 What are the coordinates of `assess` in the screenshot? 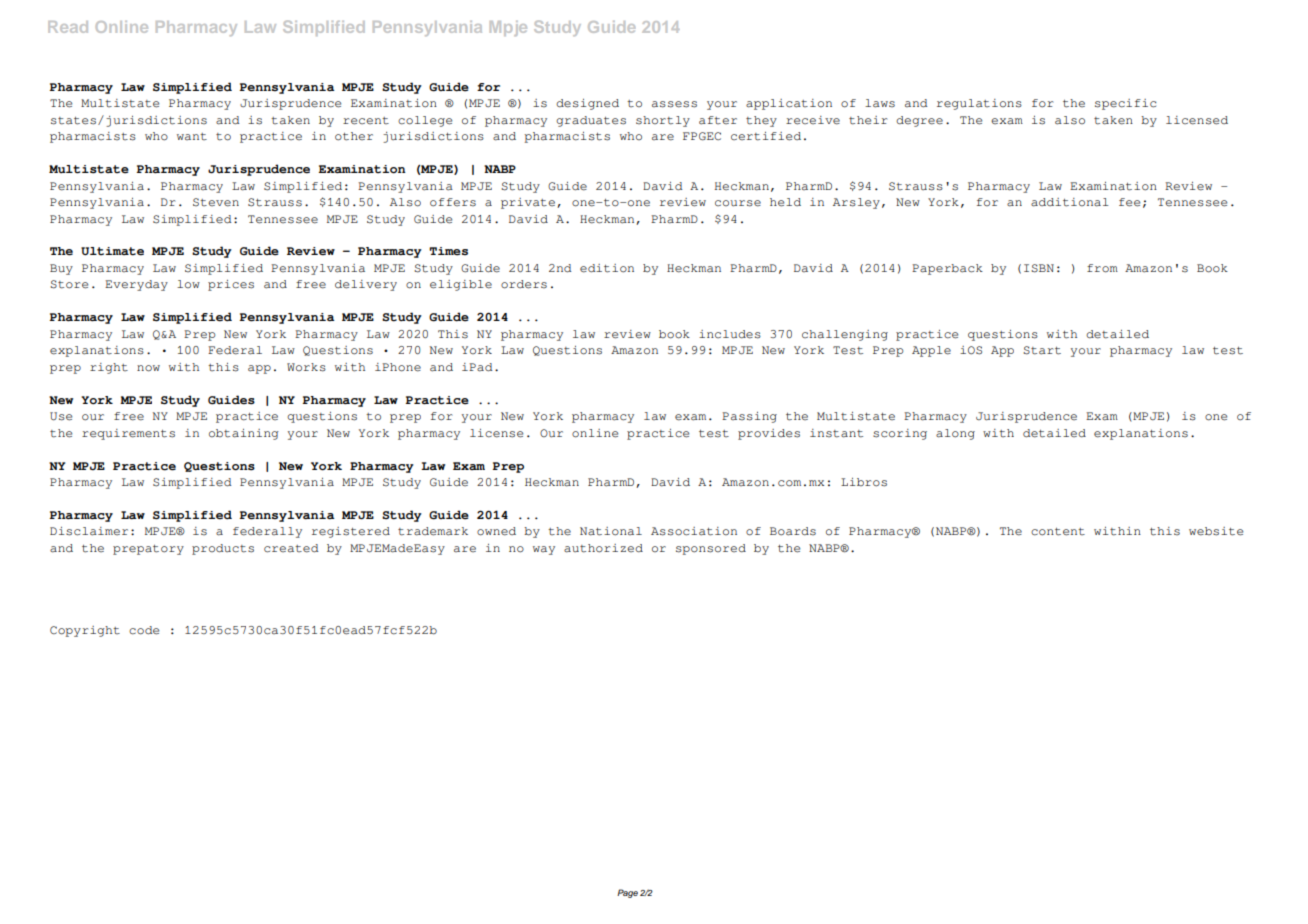 It's located at (674, 104).
